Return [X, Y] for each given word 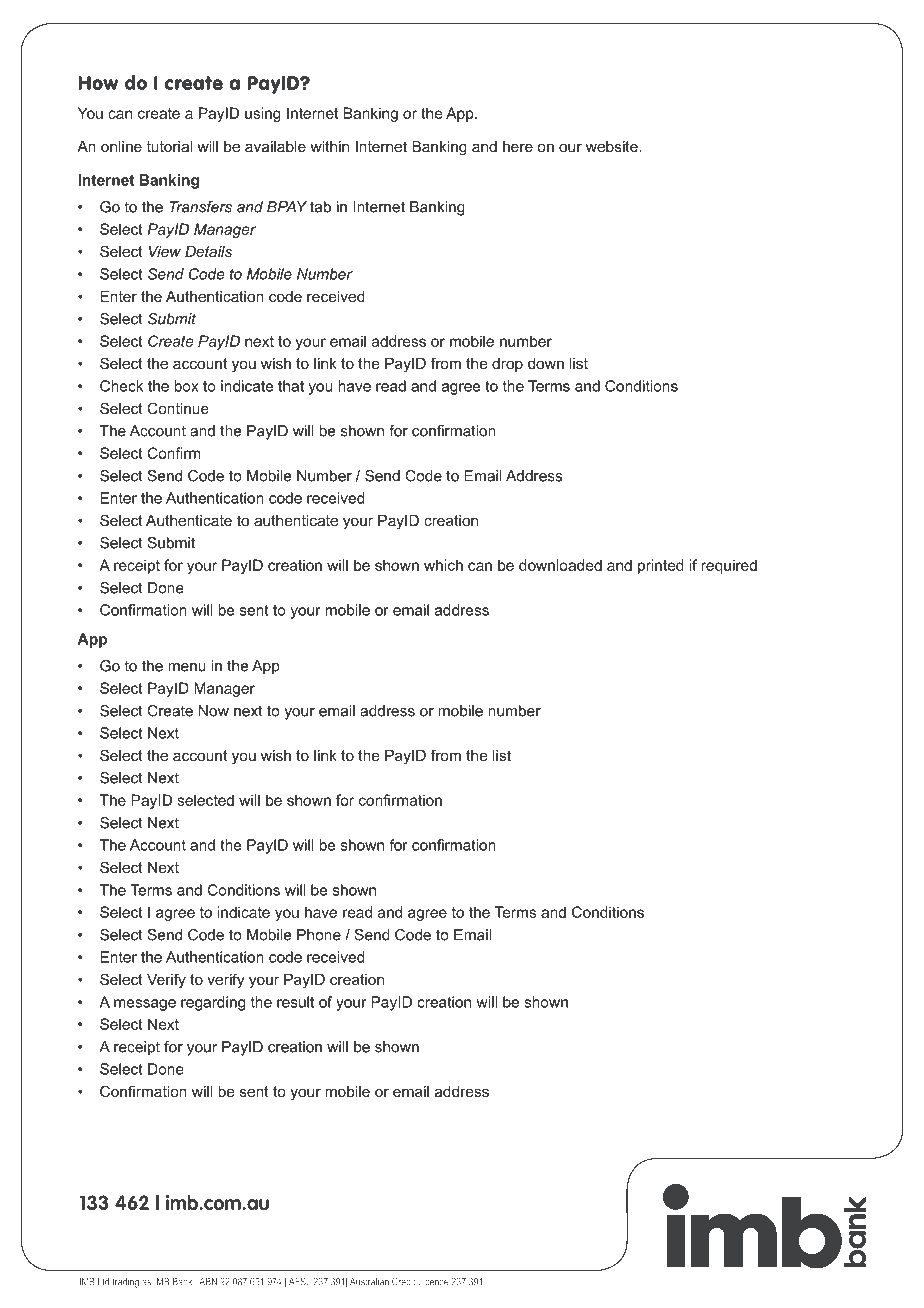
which [443, 565]
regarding [213, 1003]
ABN [208, 1282]
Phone [319, 935]
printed [661, 566]
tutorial [169, 146]
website [613, 146]
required [729, 566]
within [329, 146]
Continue [177, 408]
